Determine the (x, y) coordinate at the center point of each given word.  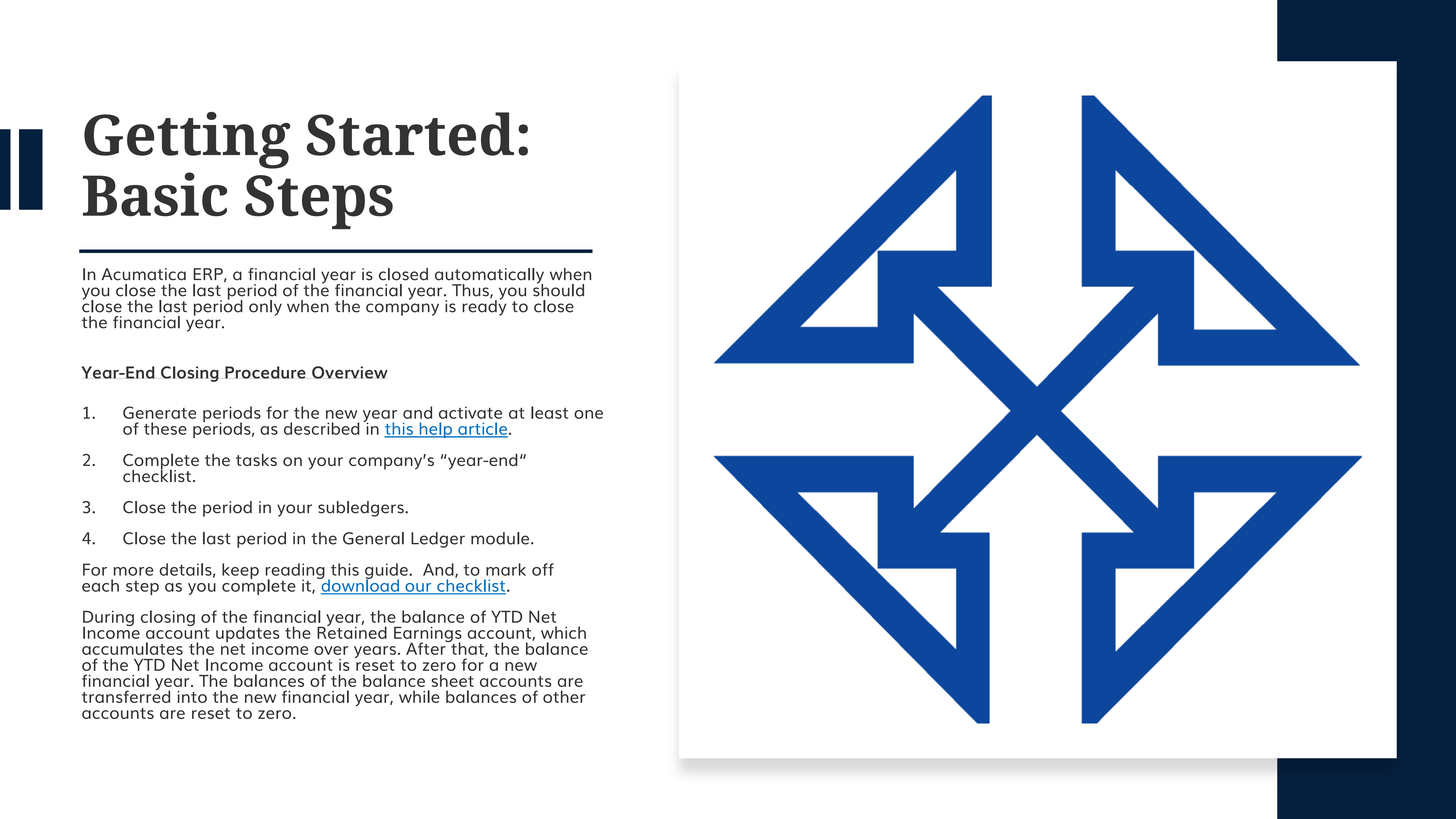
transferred (126, 695)
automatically (489, 277)
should (558, 289)
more (133, 571)
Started (410, 134)
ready (484, 307)
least (549, 412)
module (501, 538)
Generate (159, 412)
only (265, 308)
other (564, 696)
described (322, 428)
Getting (187, 140)
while (419, 696)
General (373, 538)
